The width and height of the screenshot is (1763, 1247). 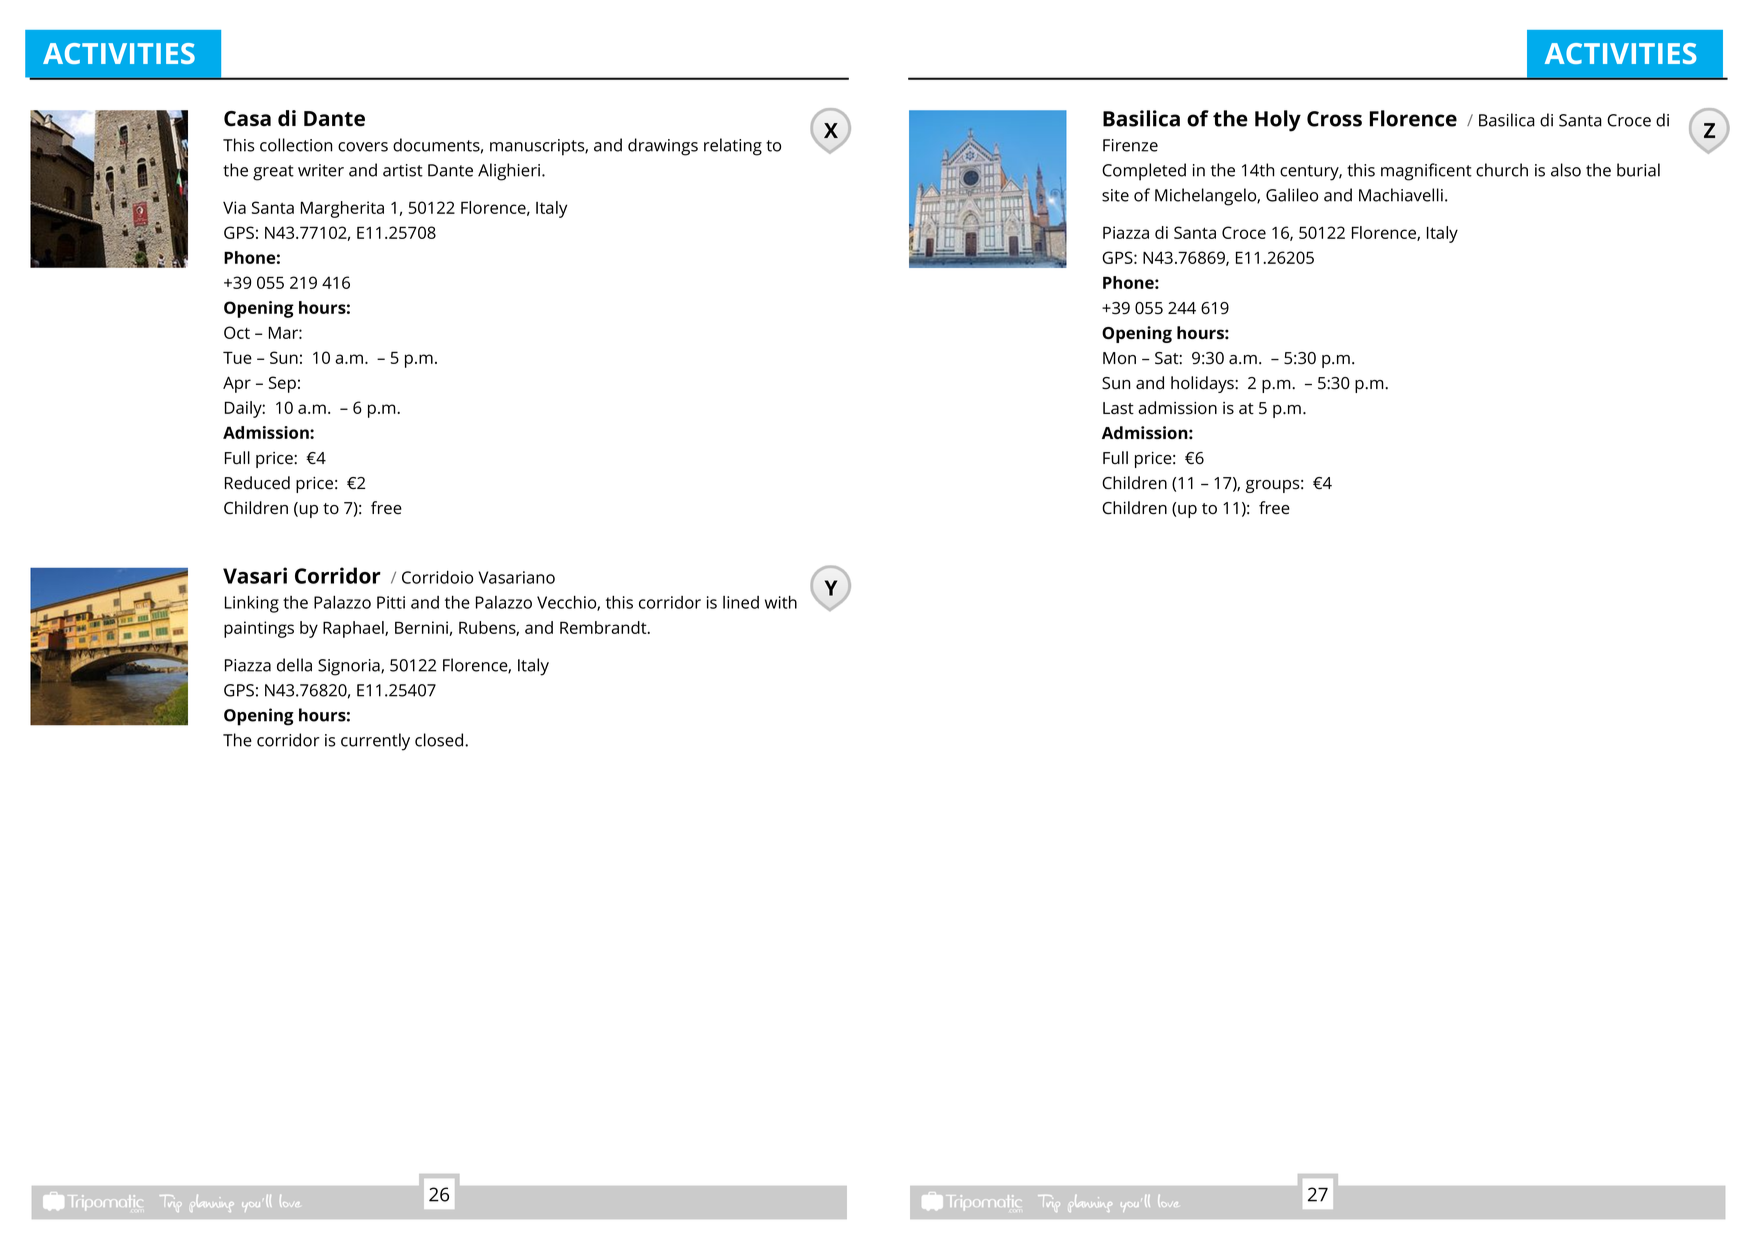 What do you see at coordinates (603, 627) in the screenshot?
I see `Rembrandt` at bounding box center [603, 627].
